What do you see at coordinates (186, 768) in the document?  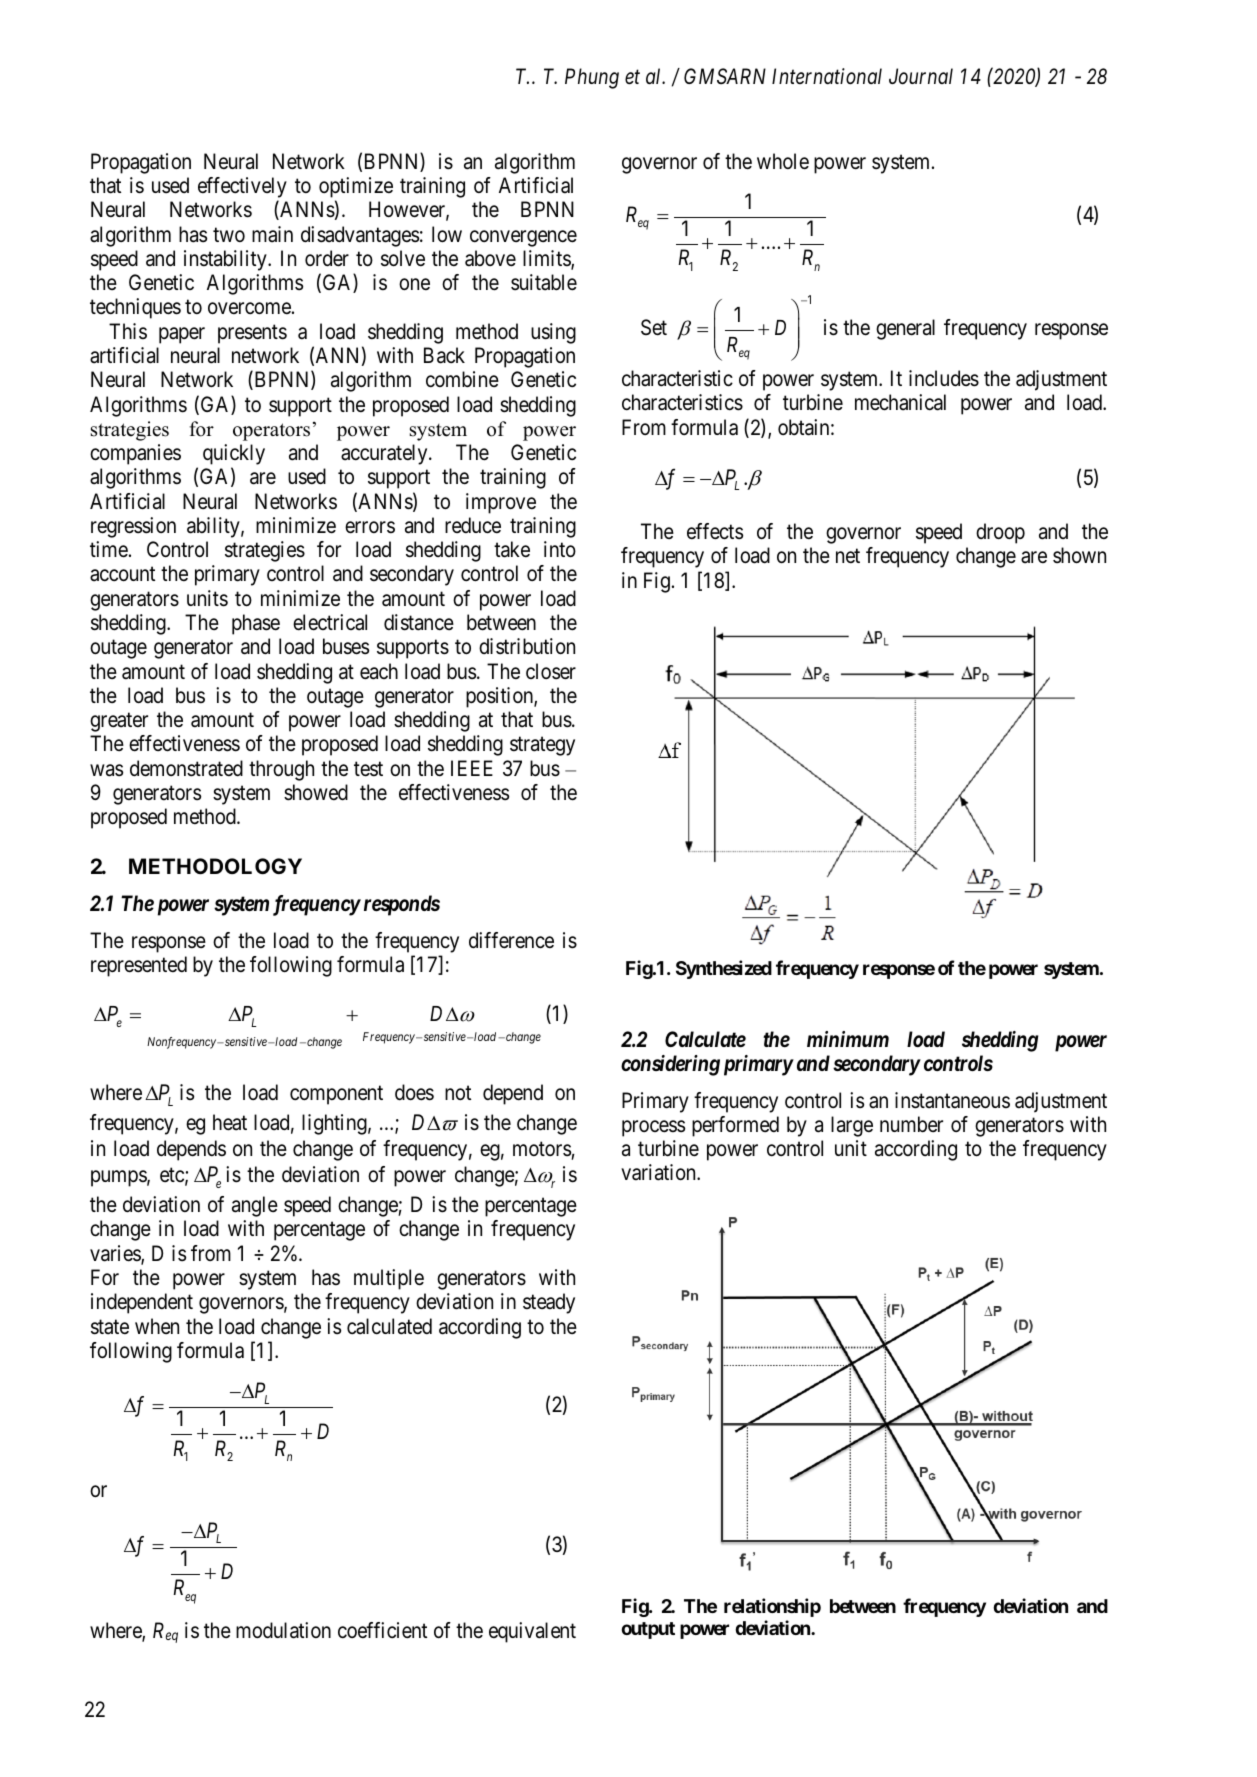 I see `demonstrated` at bounding box center [186, 768].
